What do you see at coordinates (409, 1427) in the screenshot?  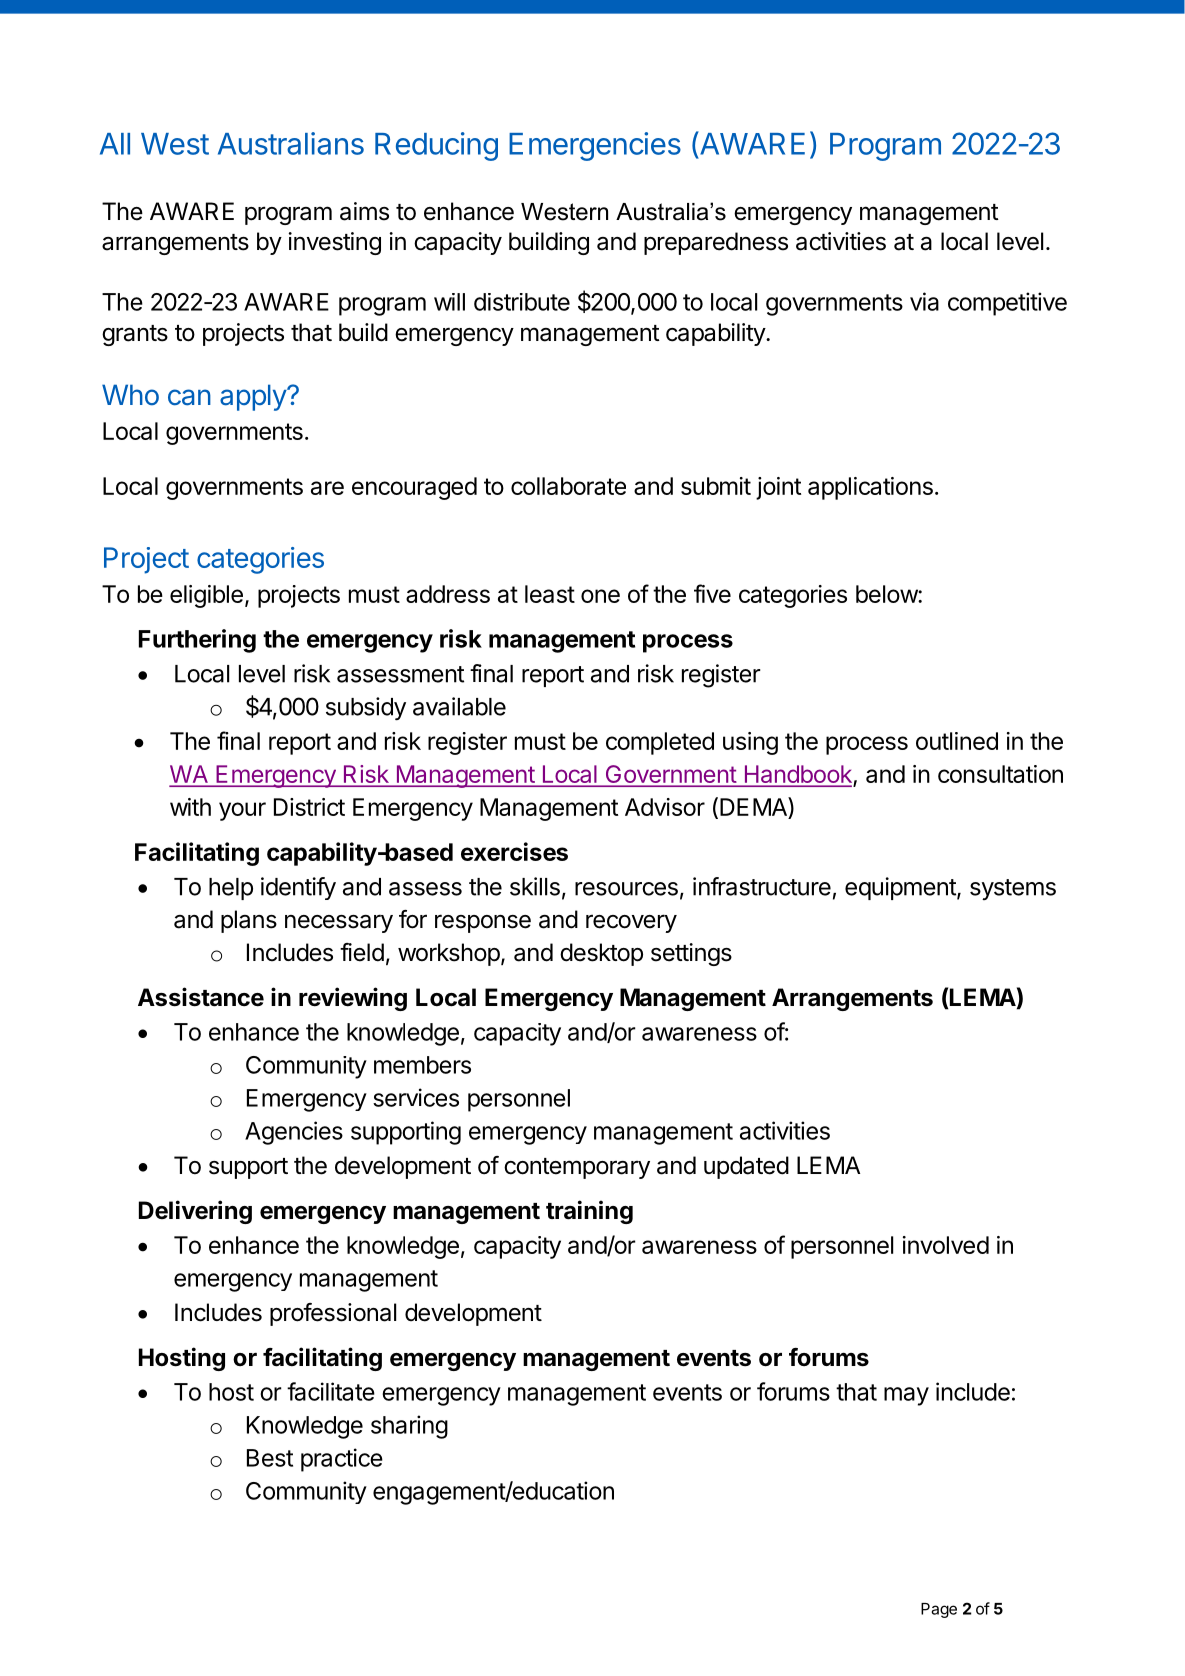 I see `sharing` at bounding box center [409, 1427].
